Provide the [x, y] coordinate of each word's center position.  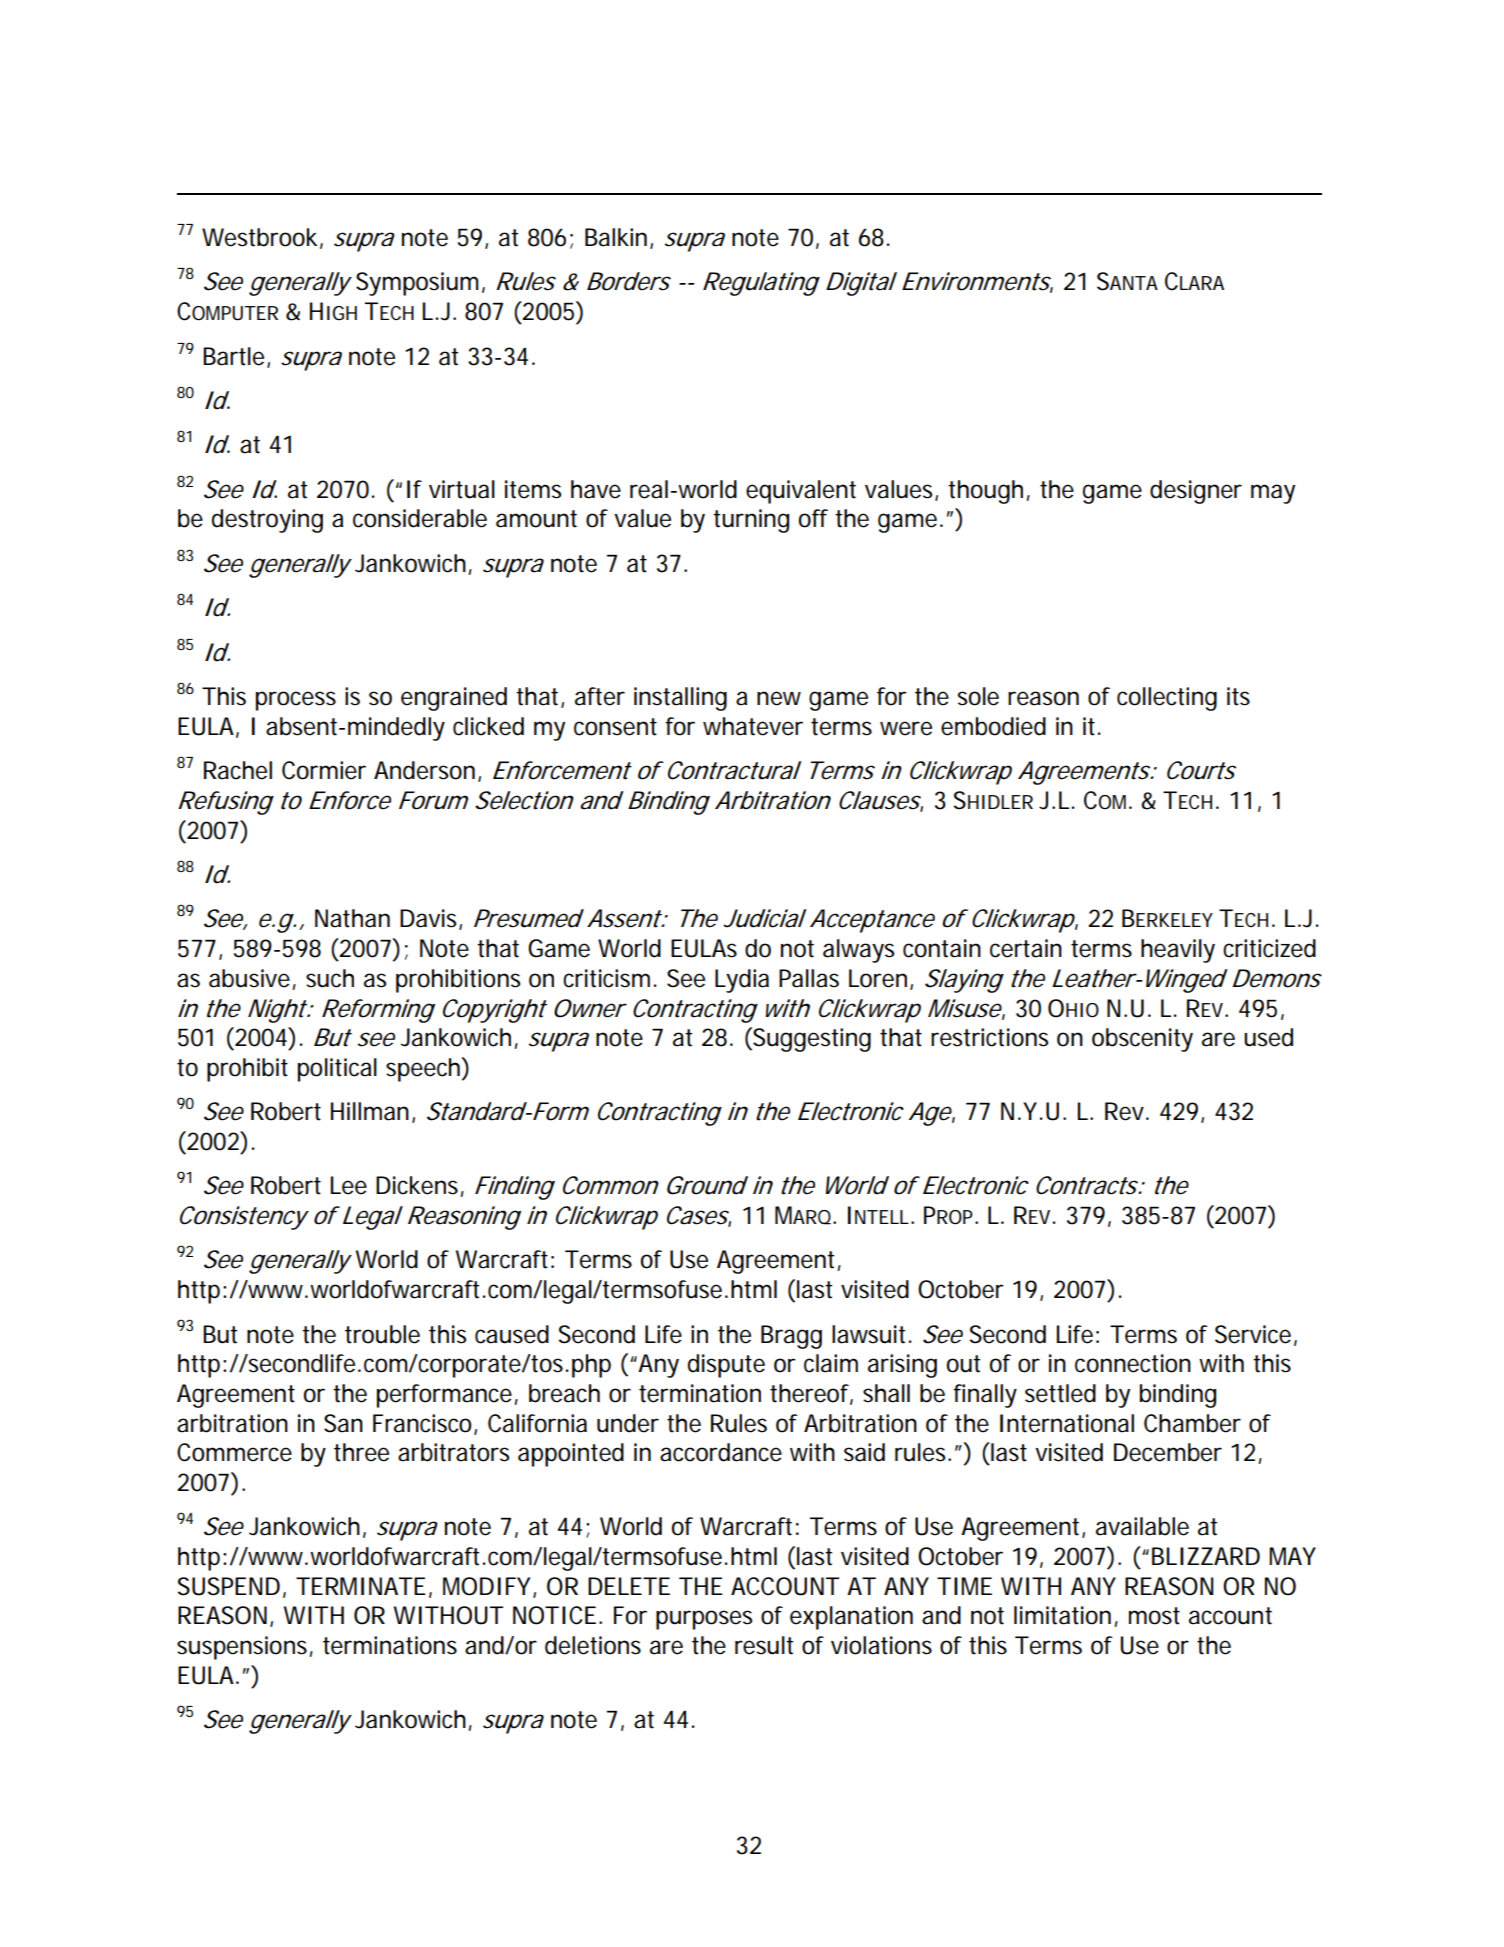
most [1154, 1616]
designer [1196, 492]
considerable [420, 518]
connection [1133, 1363]
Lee [348, 1185]
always [858, 951]
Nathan [352, 918]
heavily [1178, 951]
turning [751, 521]
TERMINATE [361, 1586]
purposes [704, 1620]
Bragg [791, 1337]
